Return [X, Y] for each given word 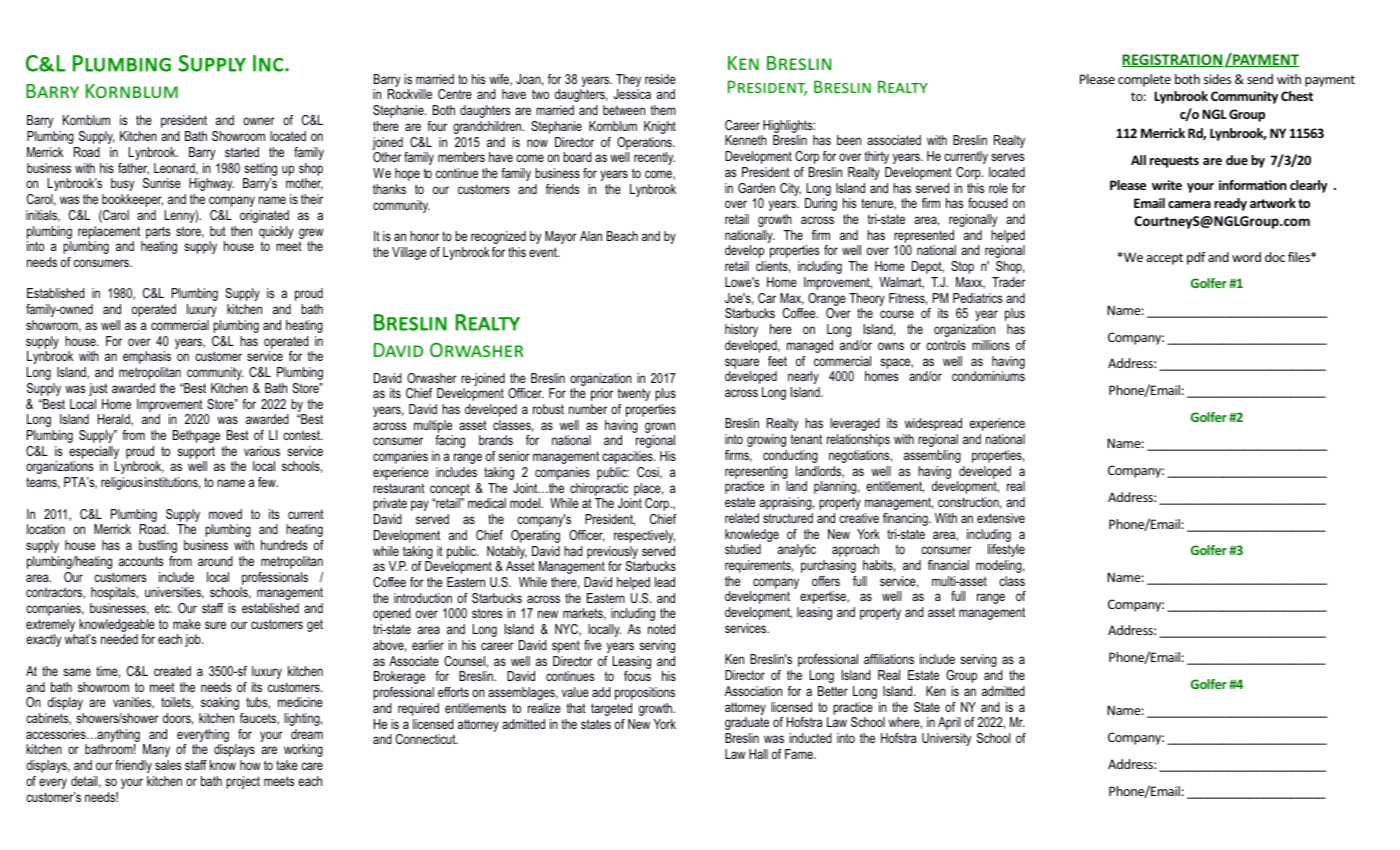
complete [1144, 80]
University [946, 739]
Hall [758, 754]
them [663, 110]
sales [168, 765]
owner [259, 121]
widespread [933, 424]
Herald [115, 420]
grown [660, 429]
